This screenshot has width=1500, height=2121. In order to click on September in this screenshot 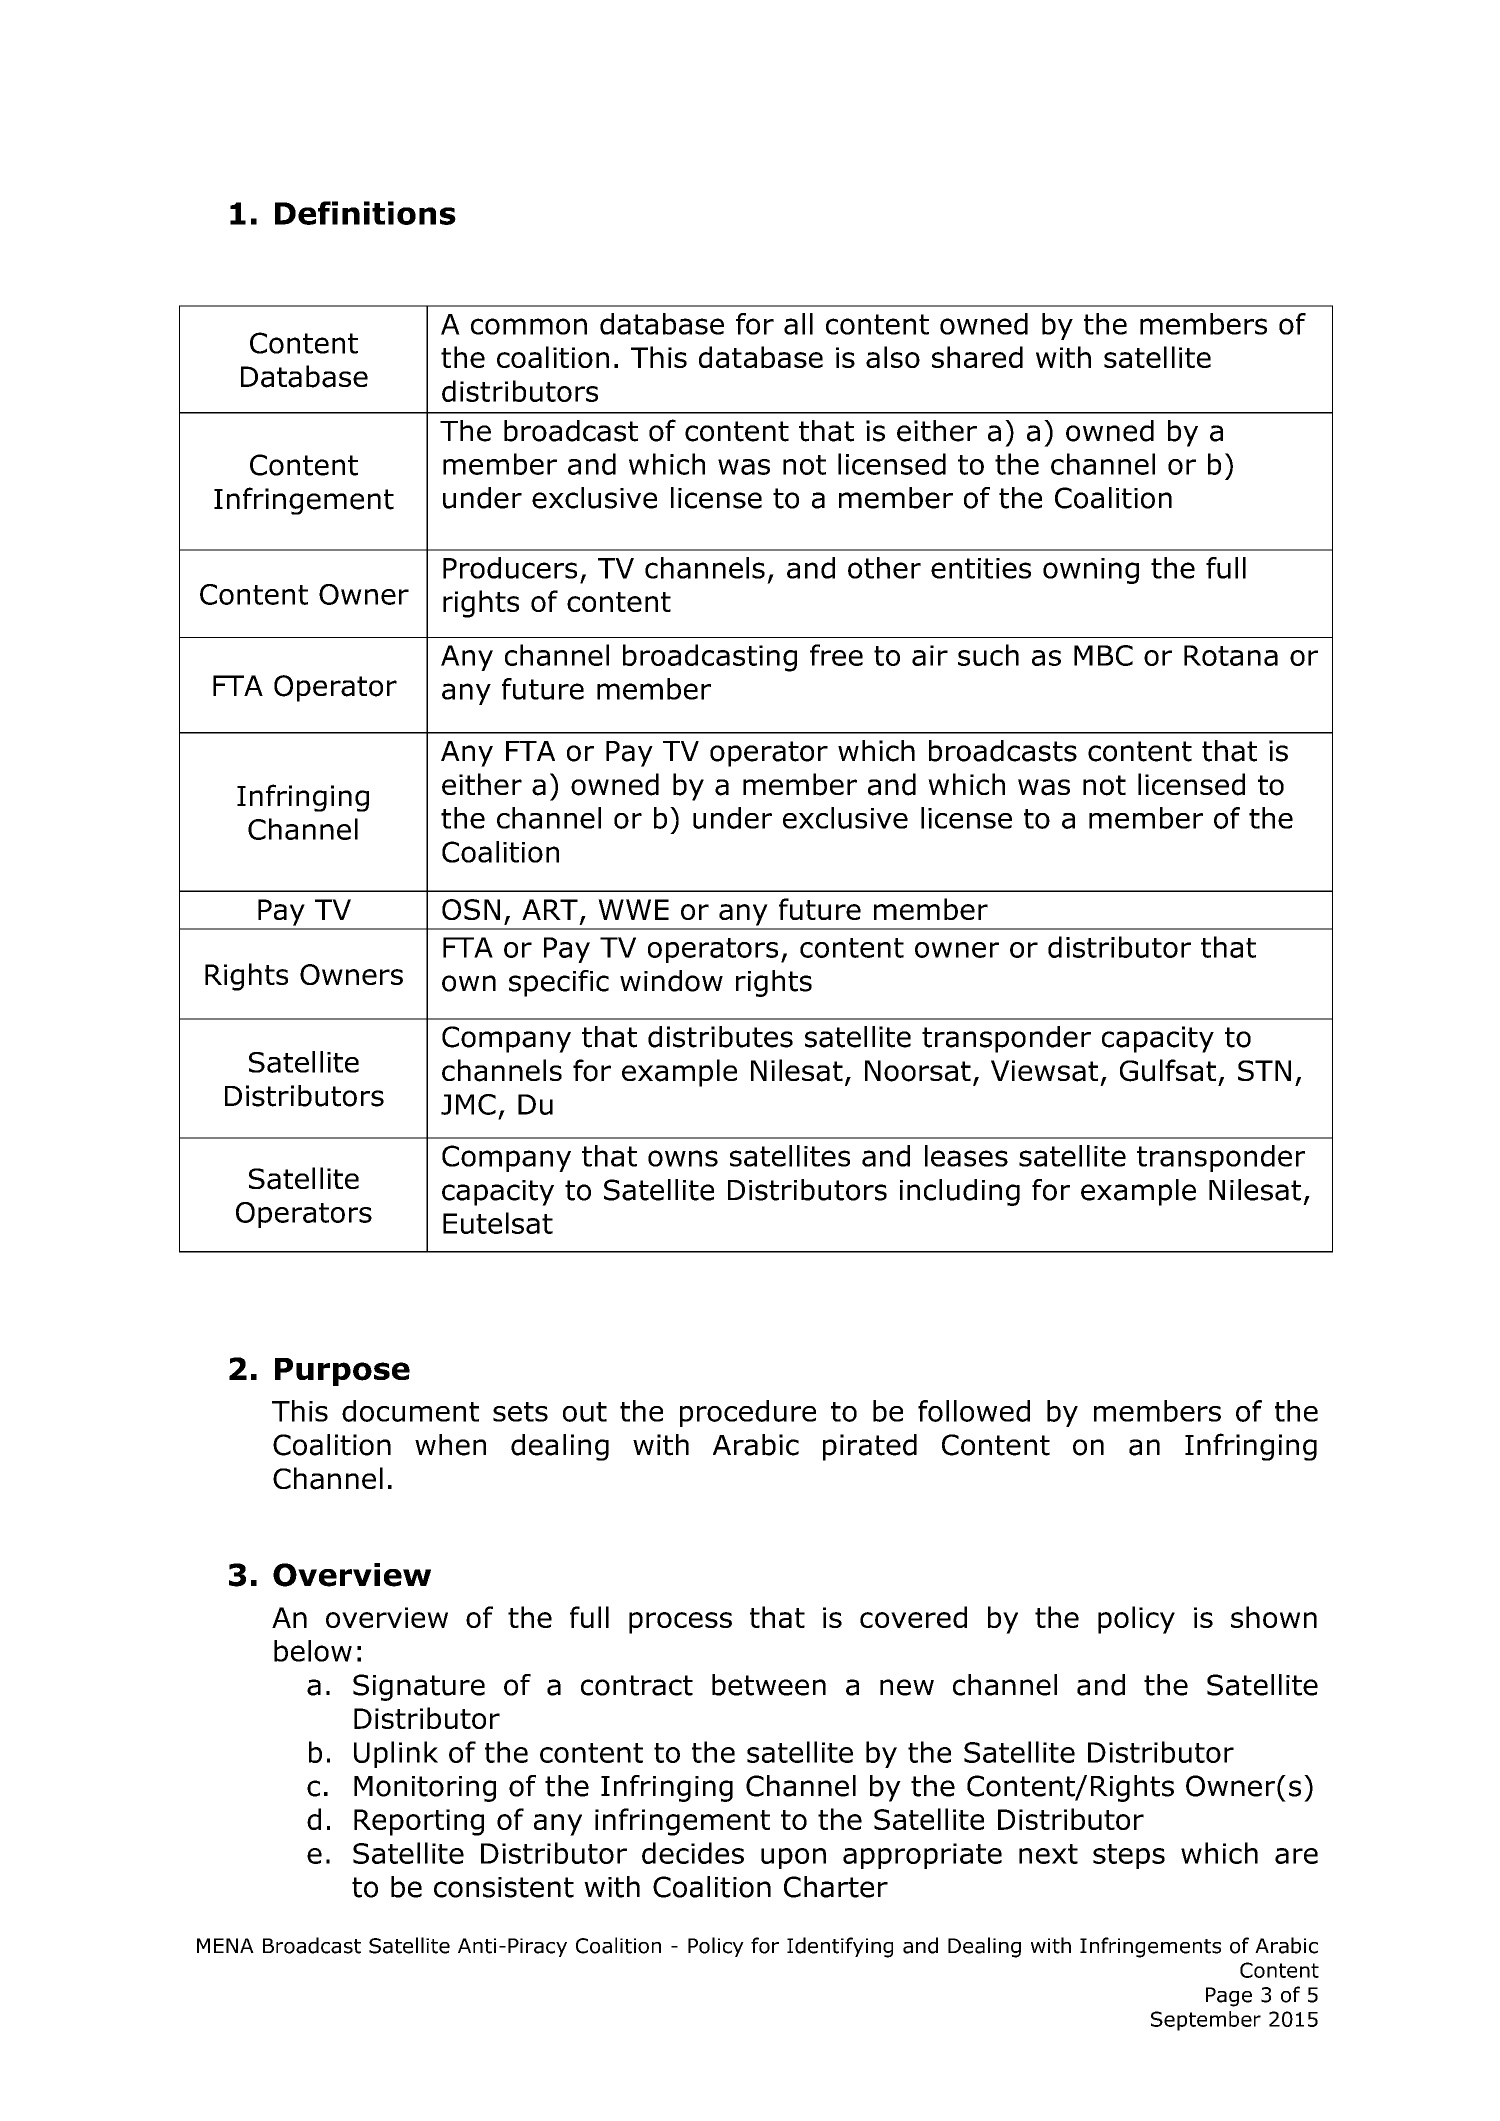, I will do `click(1206, 2021)`.
